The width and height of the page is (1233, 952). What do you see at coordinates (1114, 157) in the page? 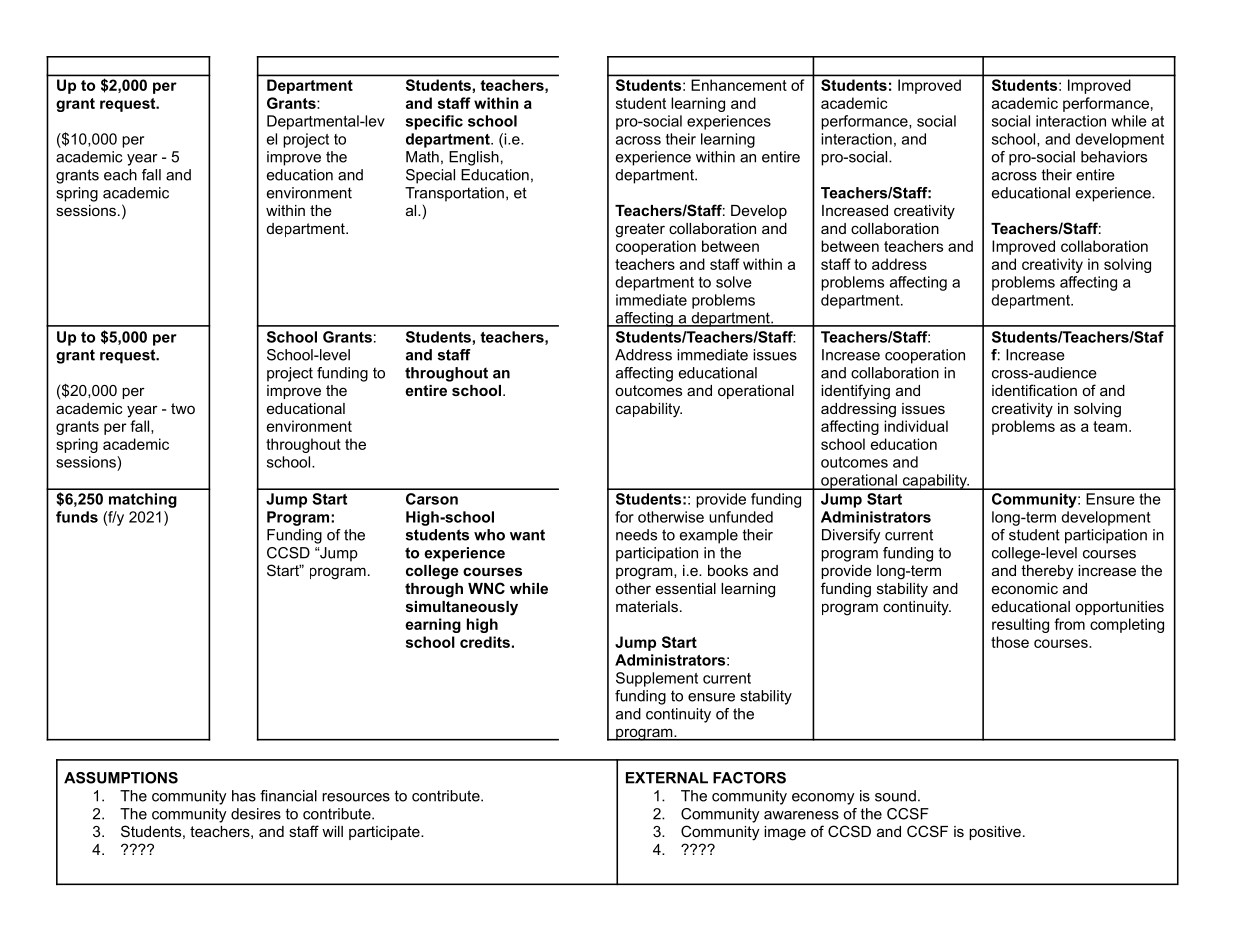
I see `behaviors` at bounding box center [1114, 157].
